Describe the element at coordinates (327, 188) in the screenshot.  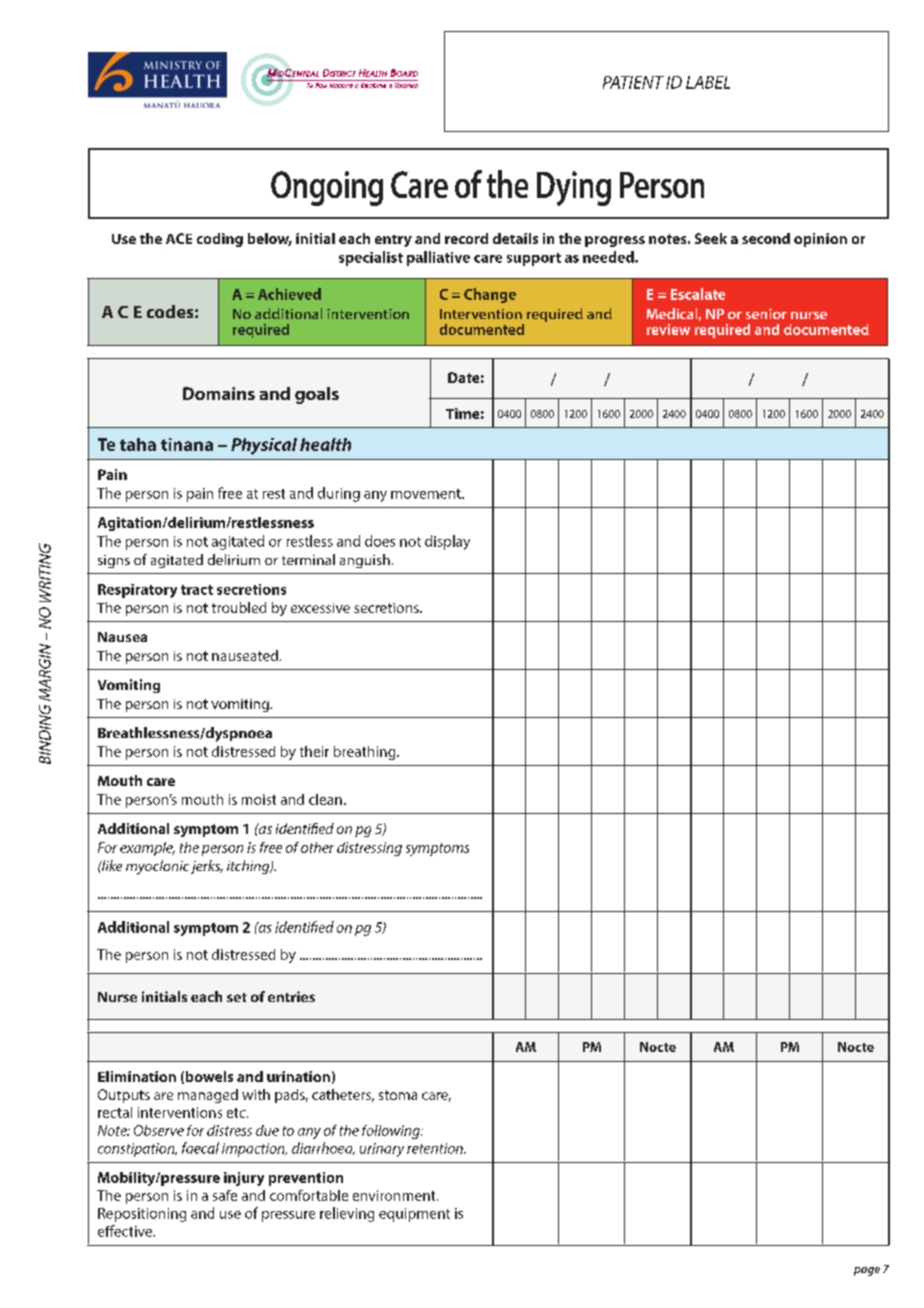
I see `Ongoing` at that location.
